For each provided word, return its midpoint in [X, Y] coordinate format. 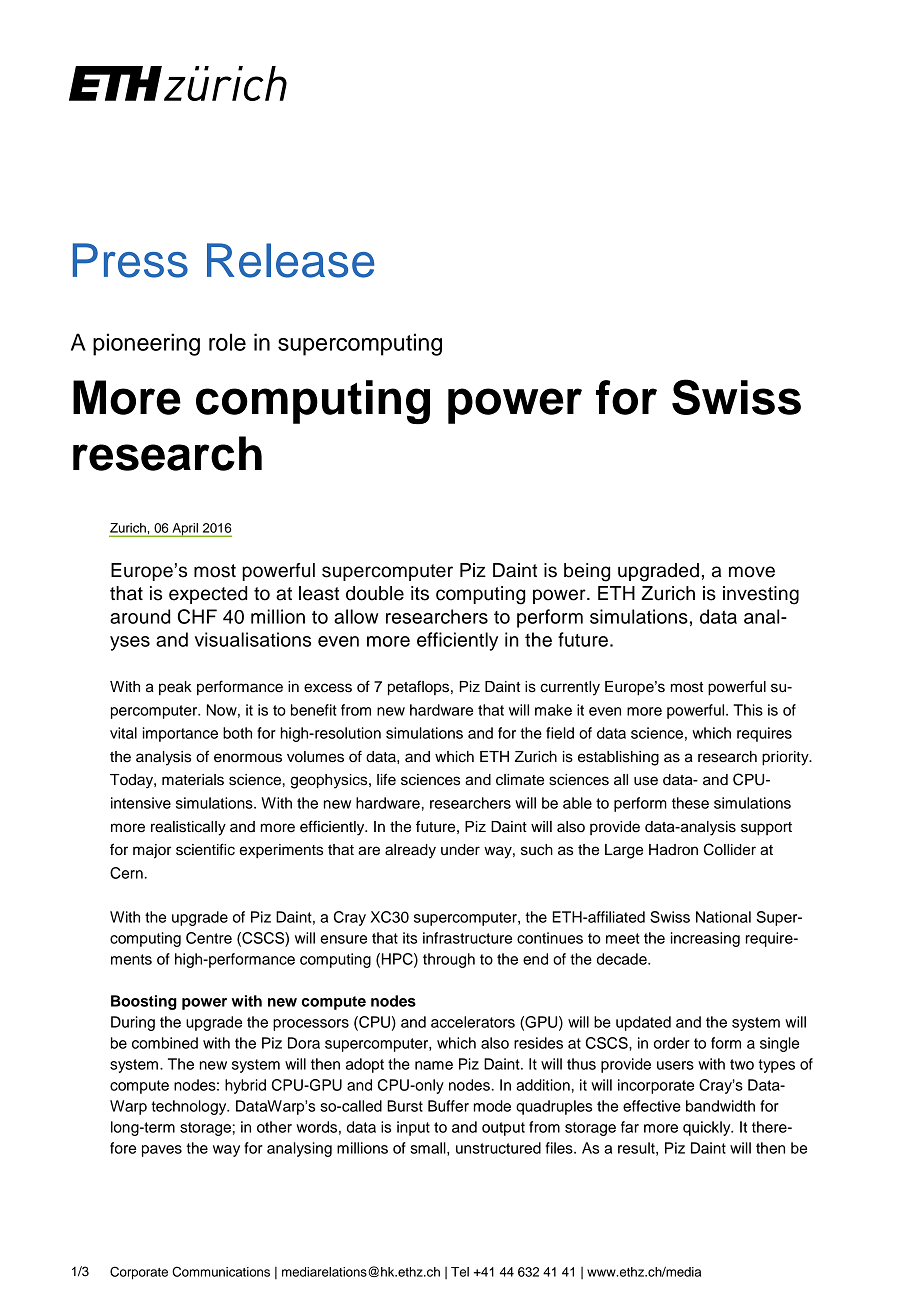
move [752, 572]
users [675, 1065]
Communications [221, 1271]
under [460, 850]
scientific [205, 849]
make [553, 710]
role [227, 342]
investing [761, 595]
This [748, 710]
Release [291, 260]
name [434, 1065]
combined [165, 1043]
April [185, 530]
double [375, 593]
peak [175, 688]
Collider [730, 849]
